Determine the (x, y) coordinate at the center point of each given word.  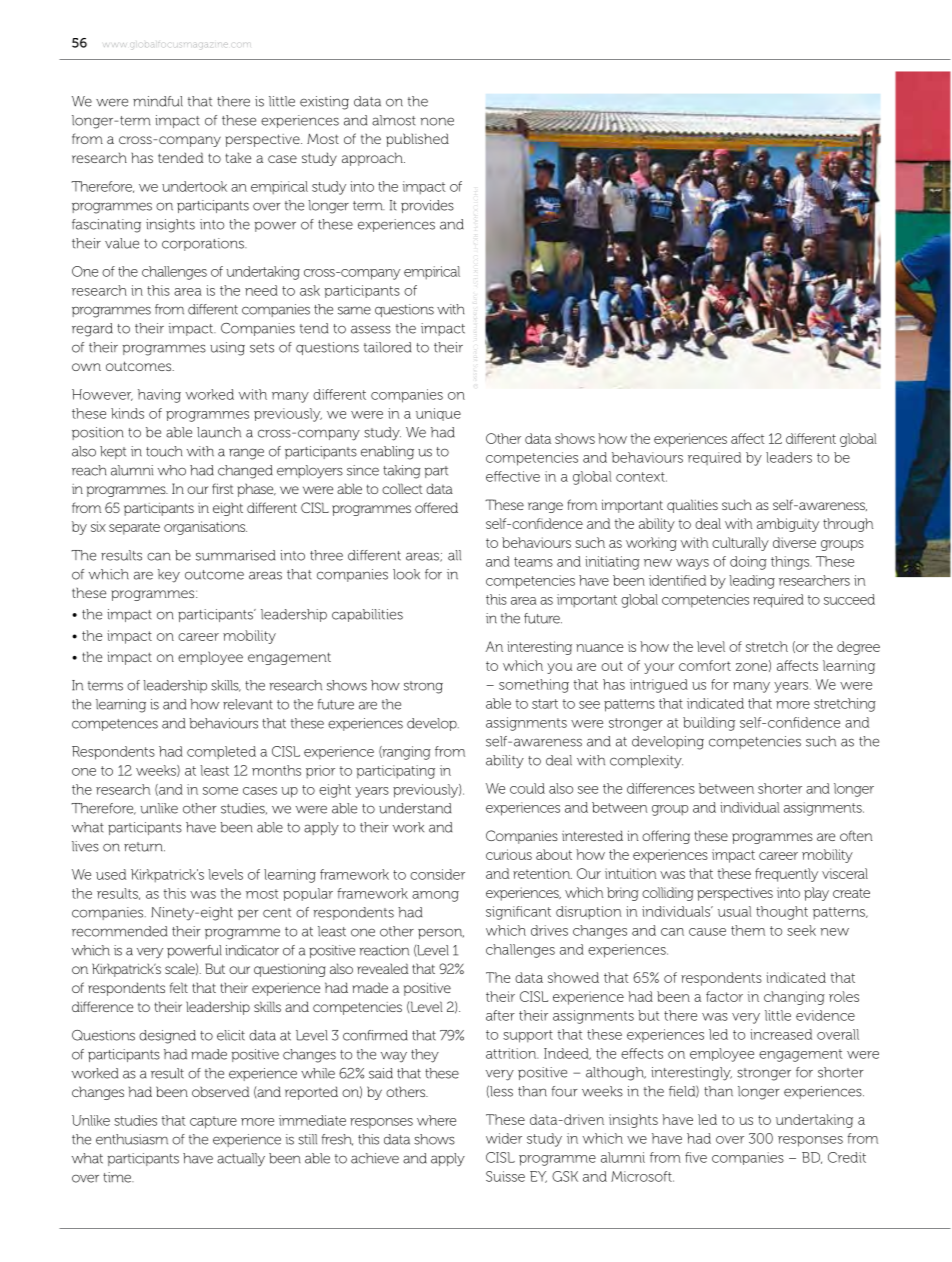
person (441, 933)
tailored (387, 347)
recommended (119, 931)
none (437, 121)
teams (533, 562)
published (417, 140)
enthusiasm (132, 1139)
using (227, 349)
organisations (205, 528)
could (527, 788)
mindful (158, 101)
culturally (740, 544)
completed (221, 752)
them (748, 930)
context (641, 477)
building (709, 724)
